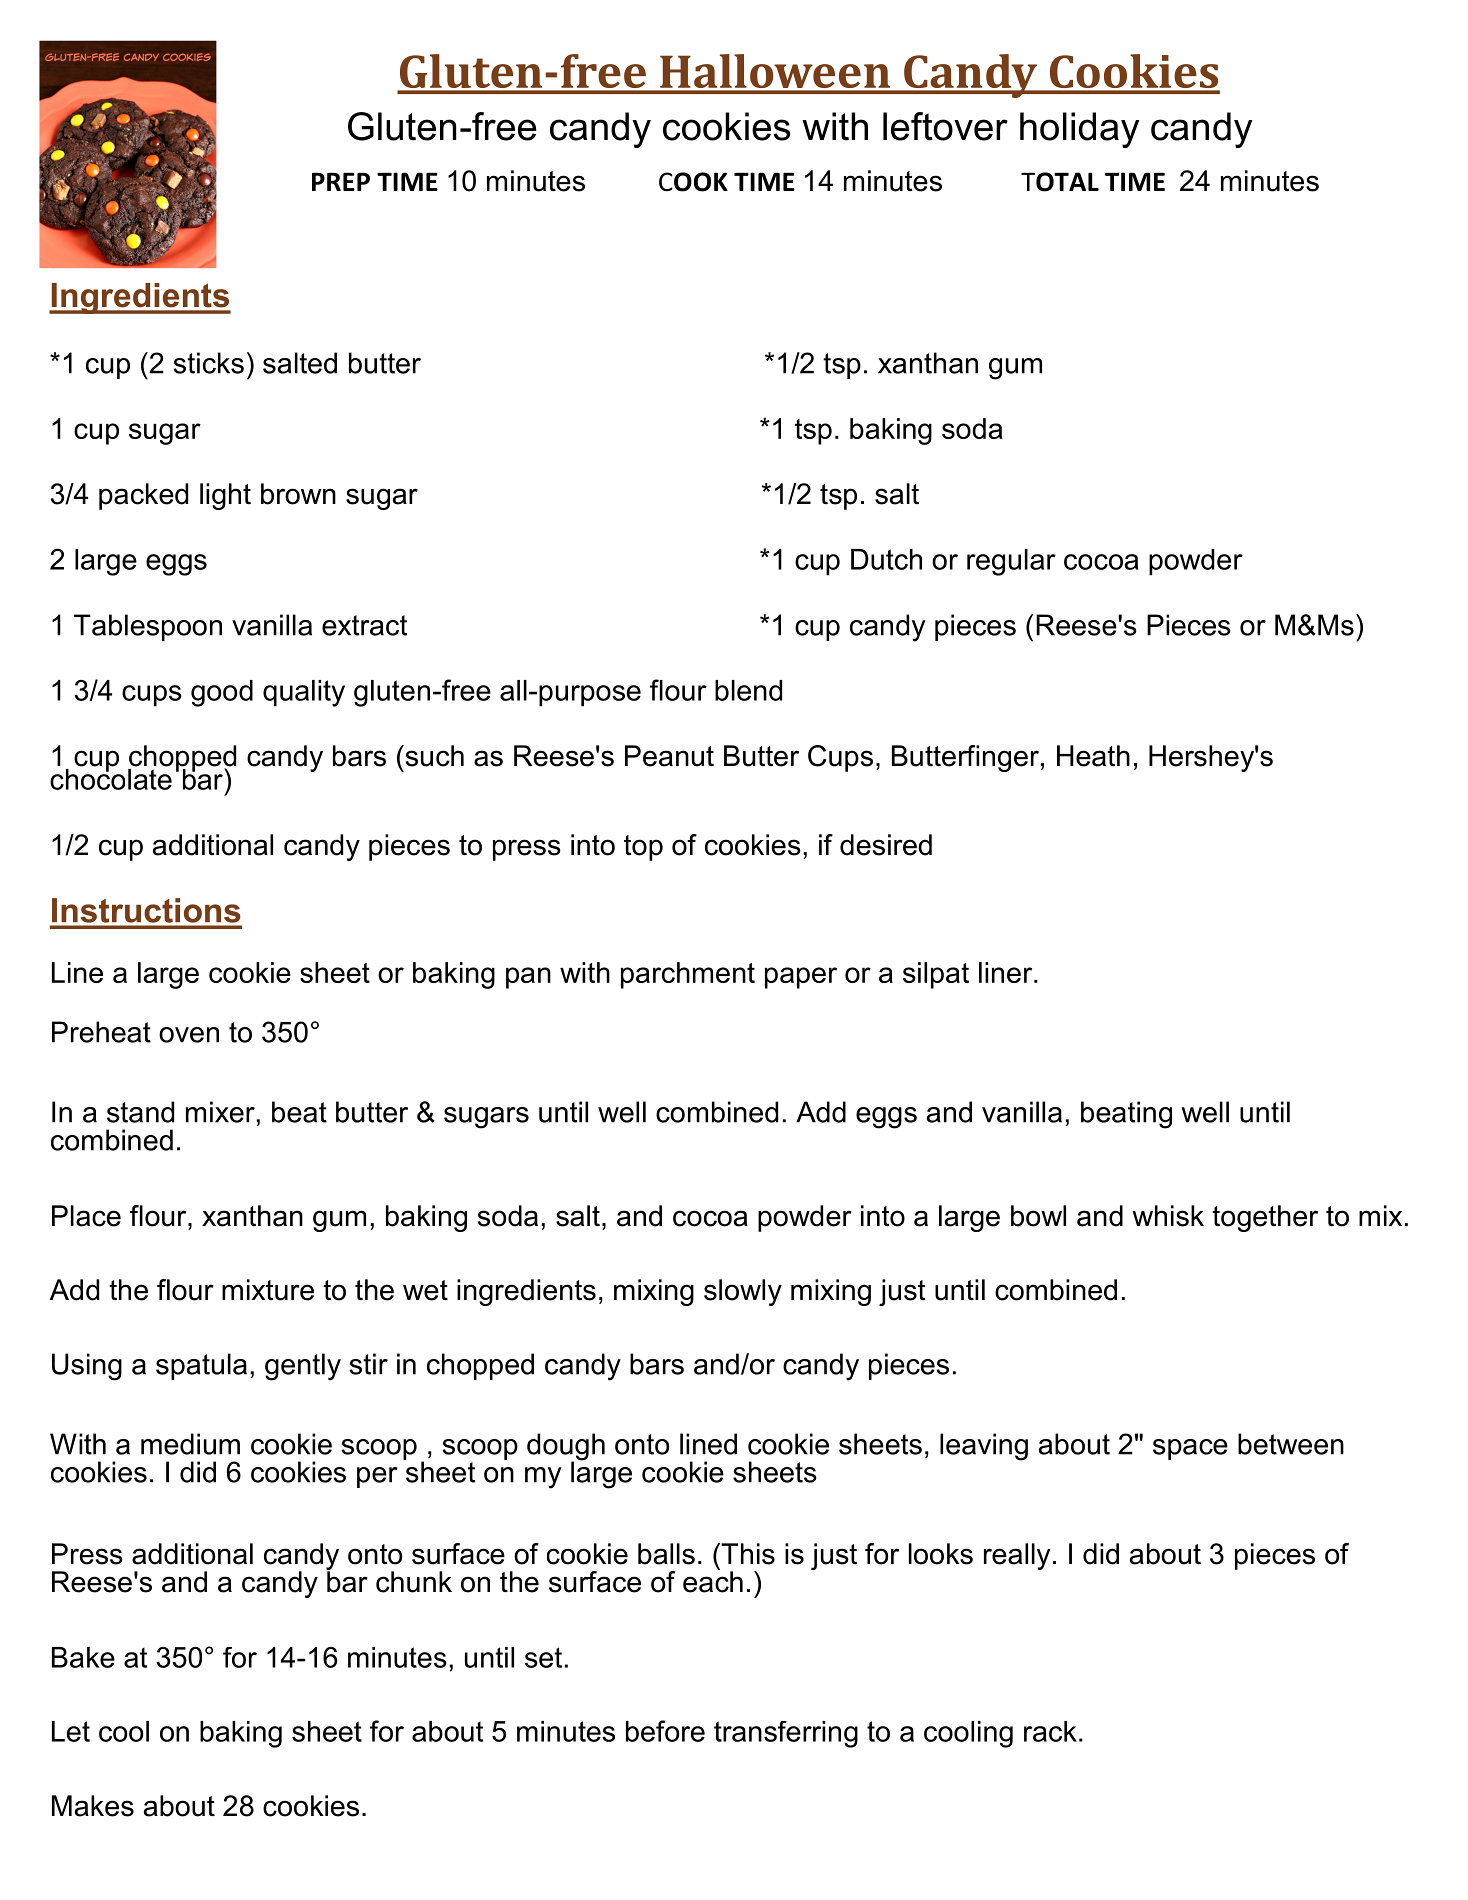  What do you see at coordinates (222, 693) in the page?
I see `good` at bounding box center [222, 693].
